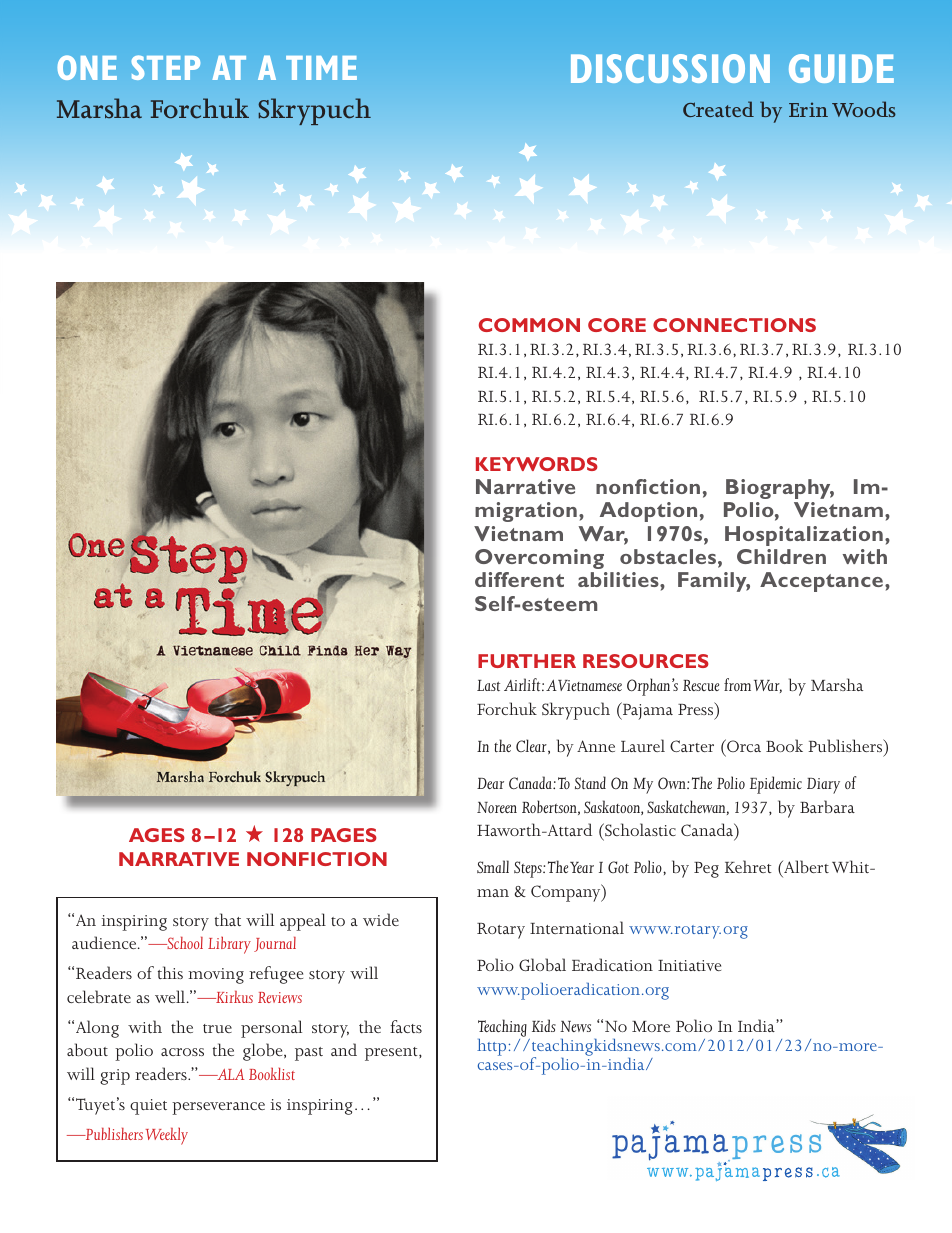 The image size is (952, 1233). I want to click on ONE, so click(87, 67).
